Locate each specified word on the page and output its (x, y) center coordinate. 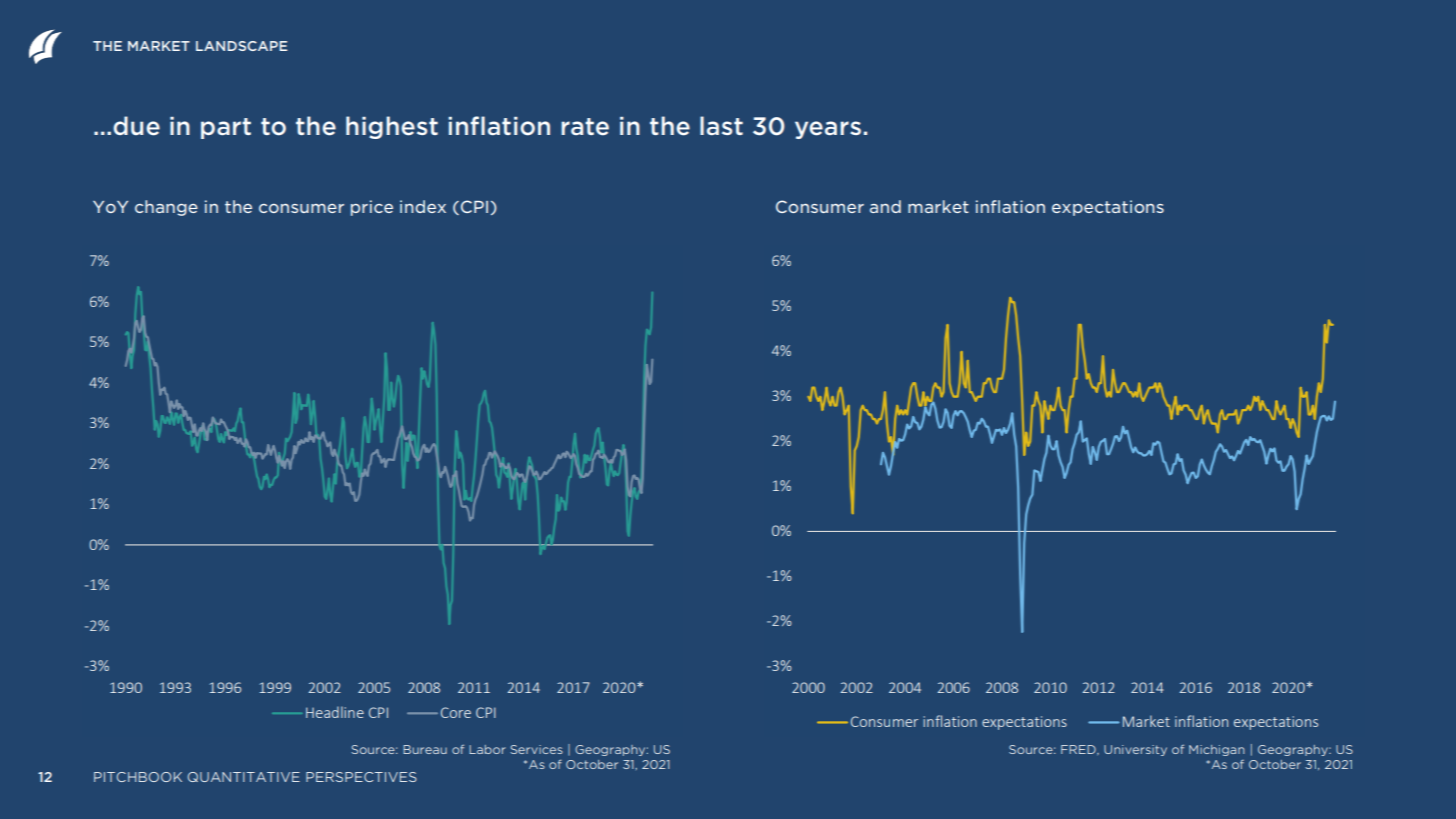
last (721, 125)
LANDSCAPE (241, 46)
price (372, 208)
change (166, 208)
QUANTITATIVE (244, 777)
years (828, 130)
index (423, 206)
